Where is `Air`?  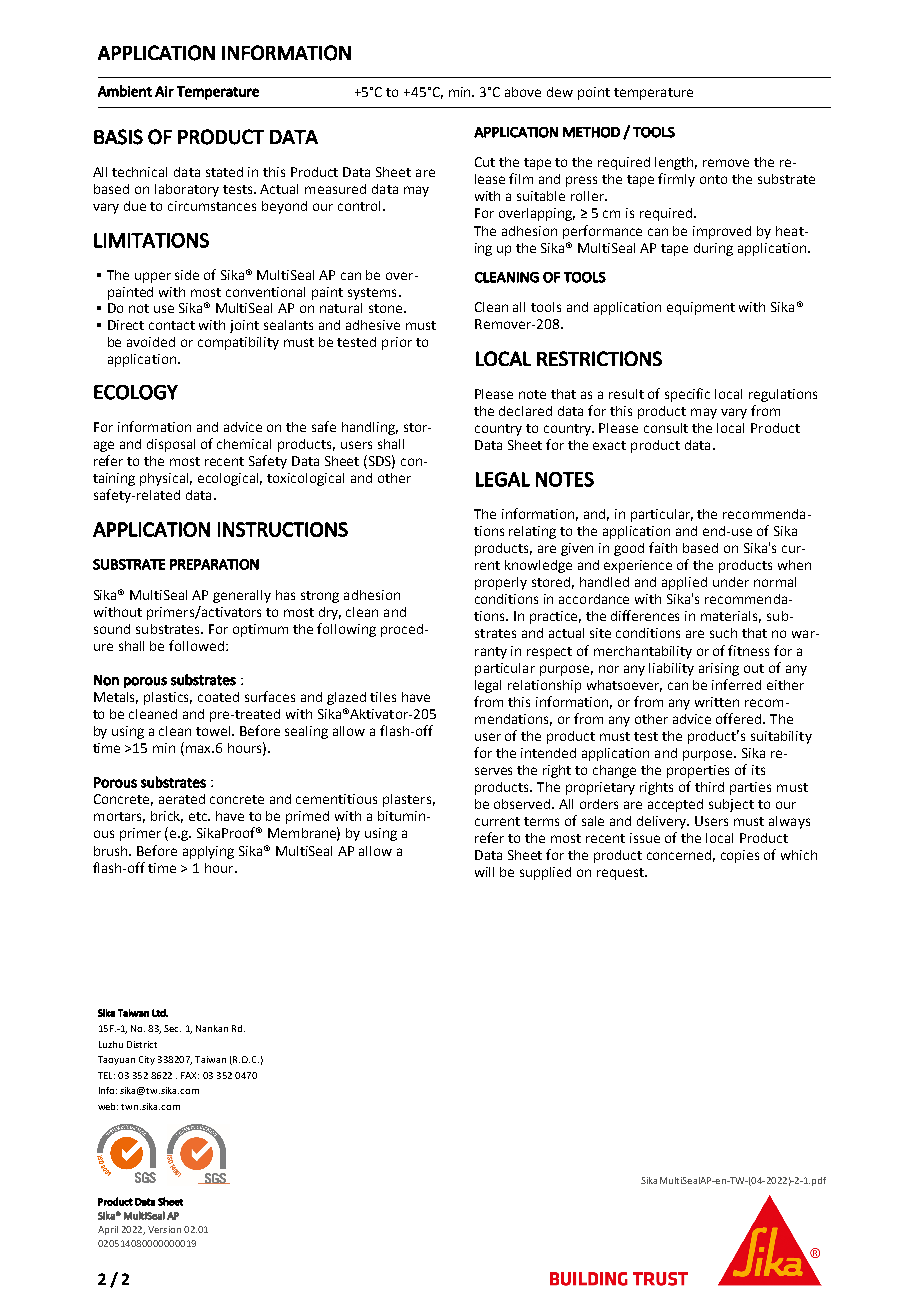
Air is located at coordinates (164, 91).
